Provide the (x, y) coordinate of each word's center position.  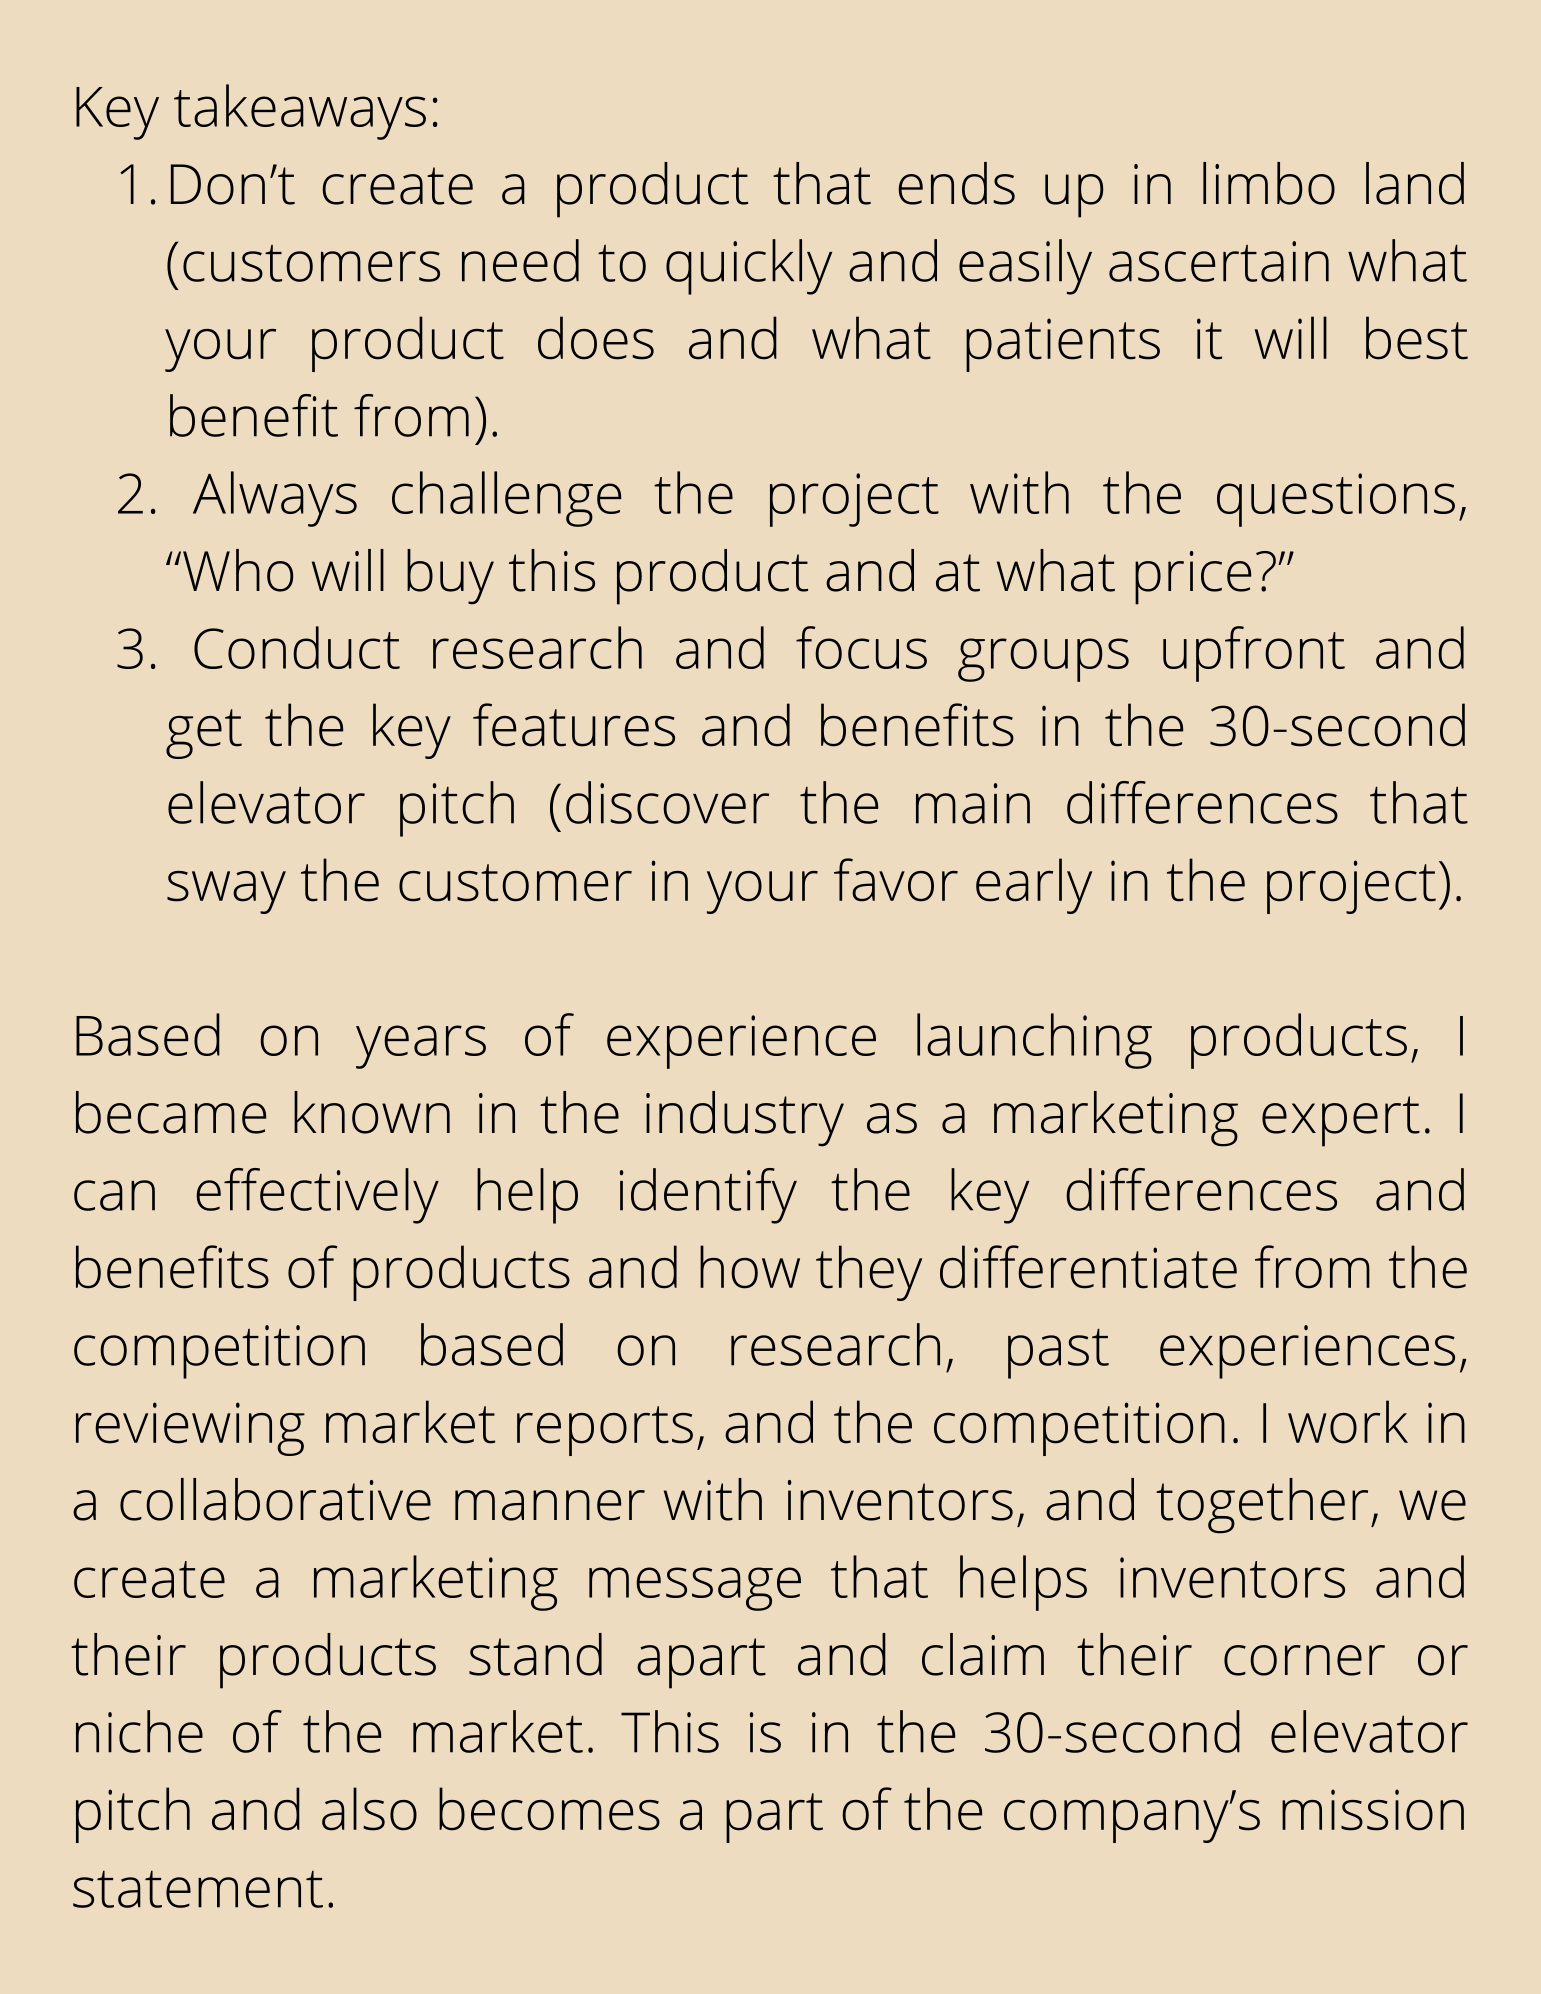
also (369, 1809)
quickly (749, 267)
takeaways (300, 112)
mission (1373, 1810)
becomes (549, 1809)
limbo (1269, 183)
